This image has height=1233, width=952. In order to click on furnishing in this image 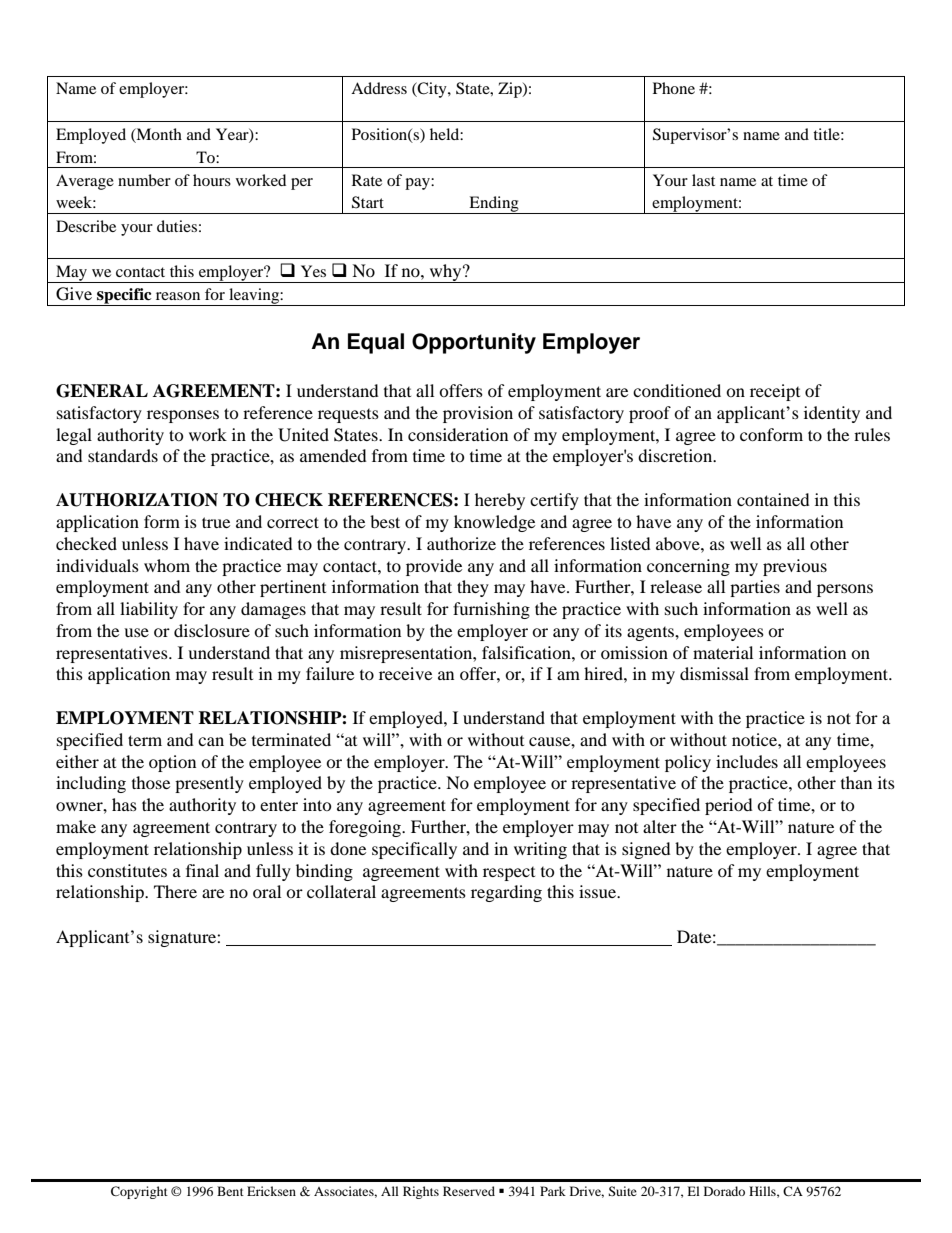, I will do `click(491, 610)`.
